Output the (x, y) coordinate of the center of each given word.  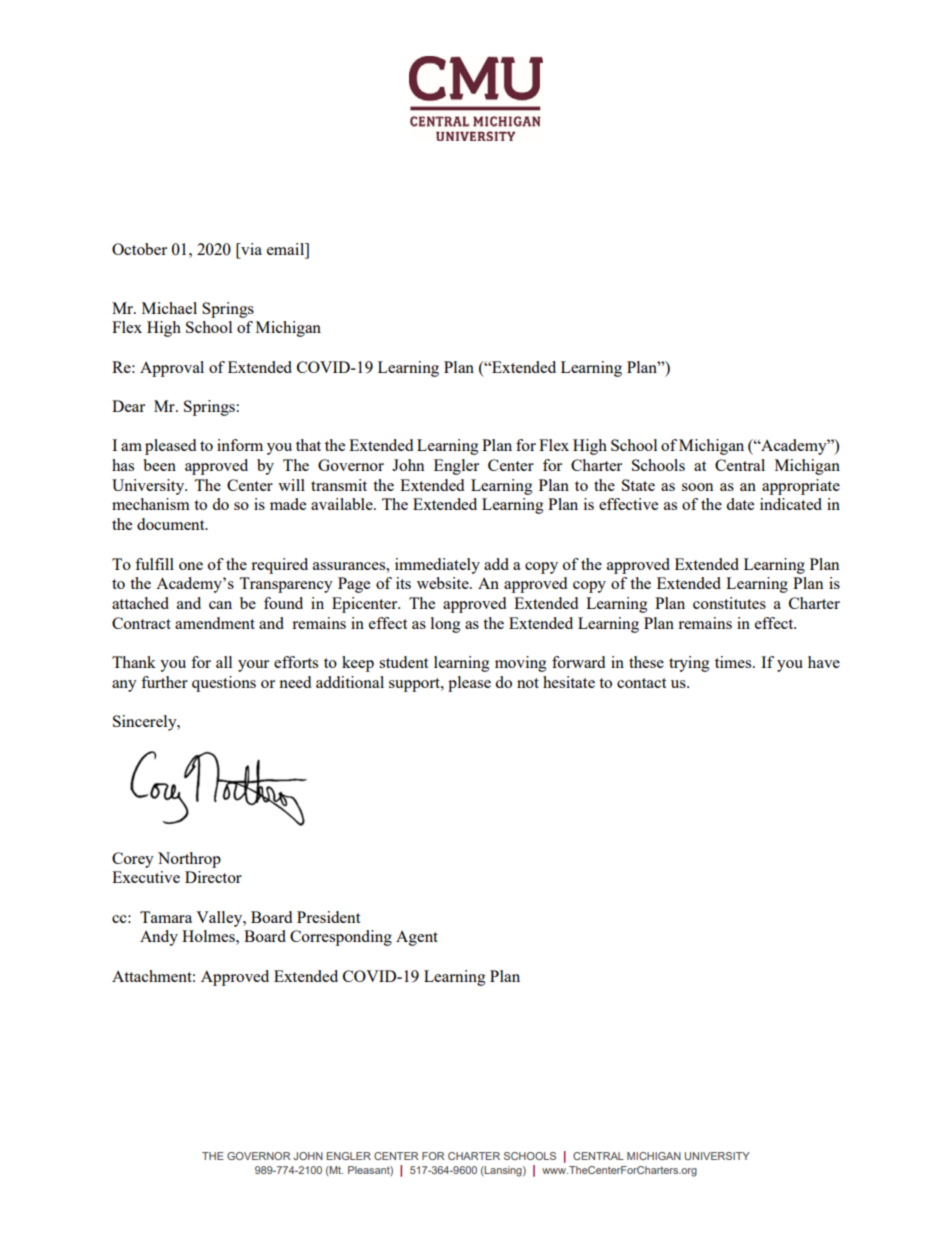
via (250, 249)
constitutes (729, 603)
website (444, 583)
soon (697, 487)
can (220, 605)
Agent (417, 938)
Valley (220, 919)
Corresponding (341, 938)
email (287, 249)
